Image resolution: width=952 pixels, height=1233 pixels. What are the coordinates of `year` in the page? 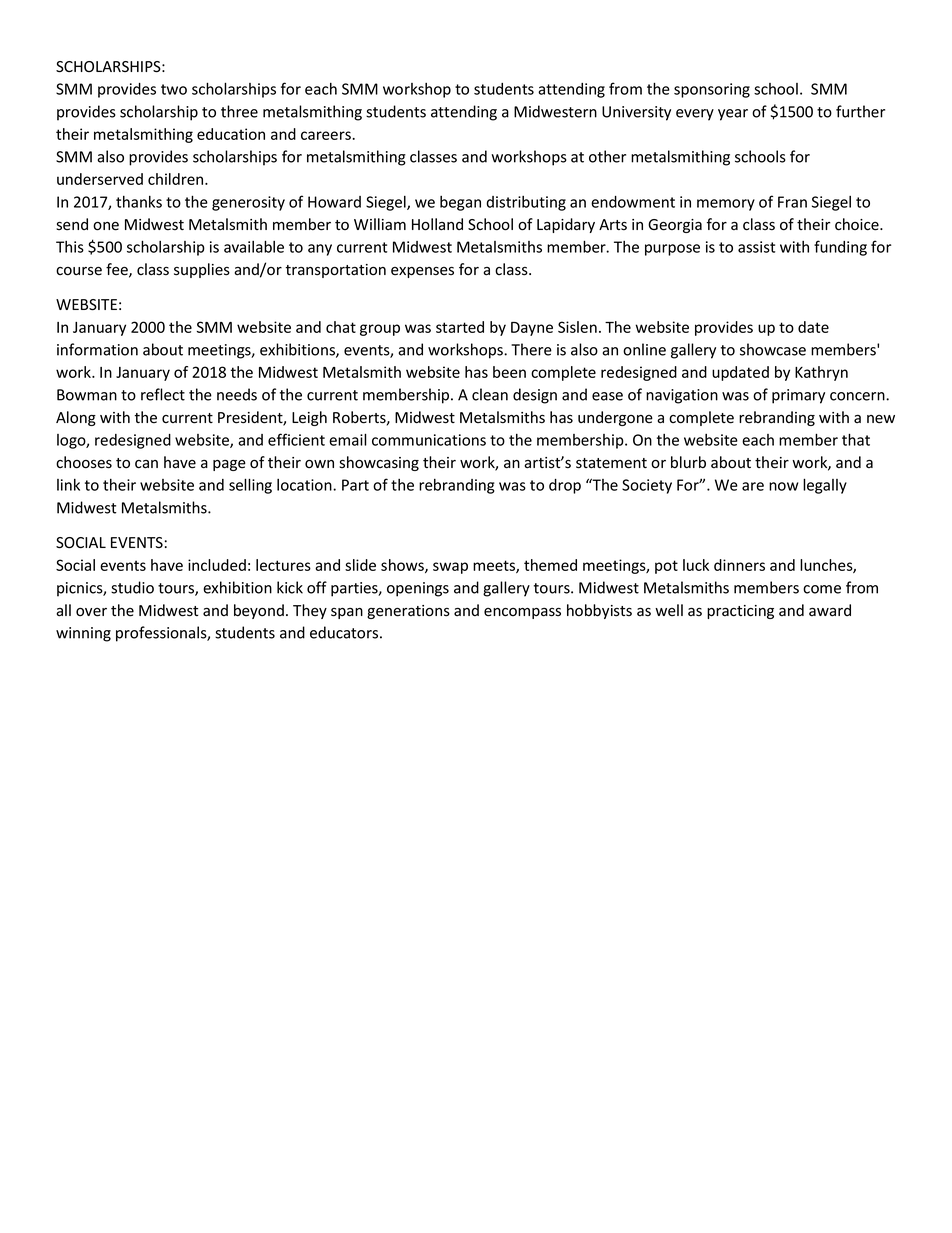 It's located at (733, 115).
